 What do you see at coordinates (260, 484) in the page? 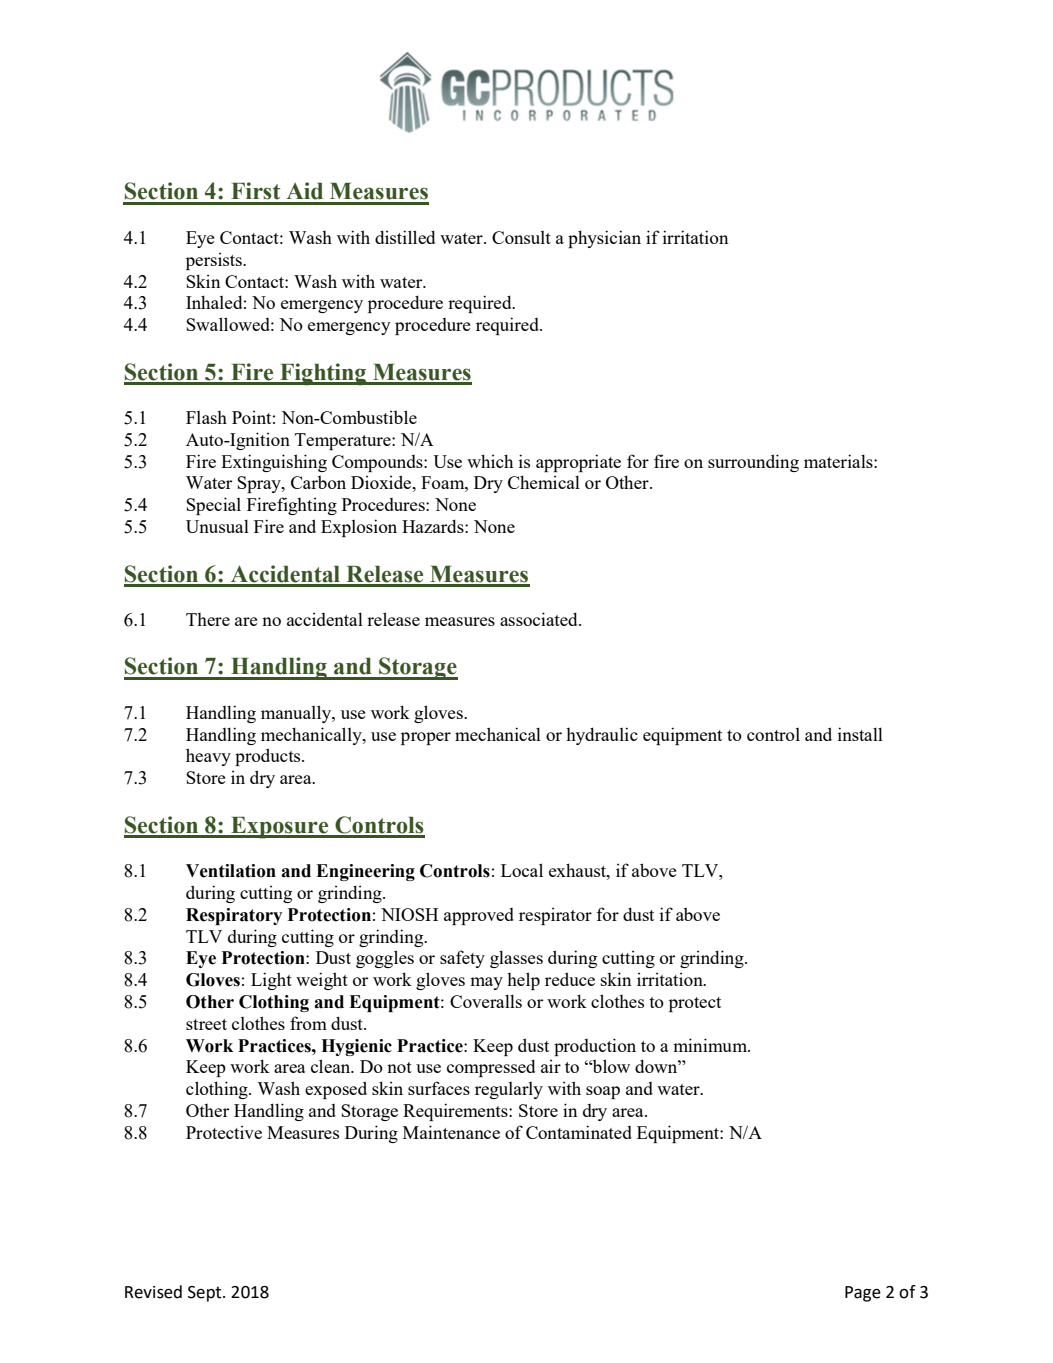
I see `Spray` at bounding box center [260, 484].
